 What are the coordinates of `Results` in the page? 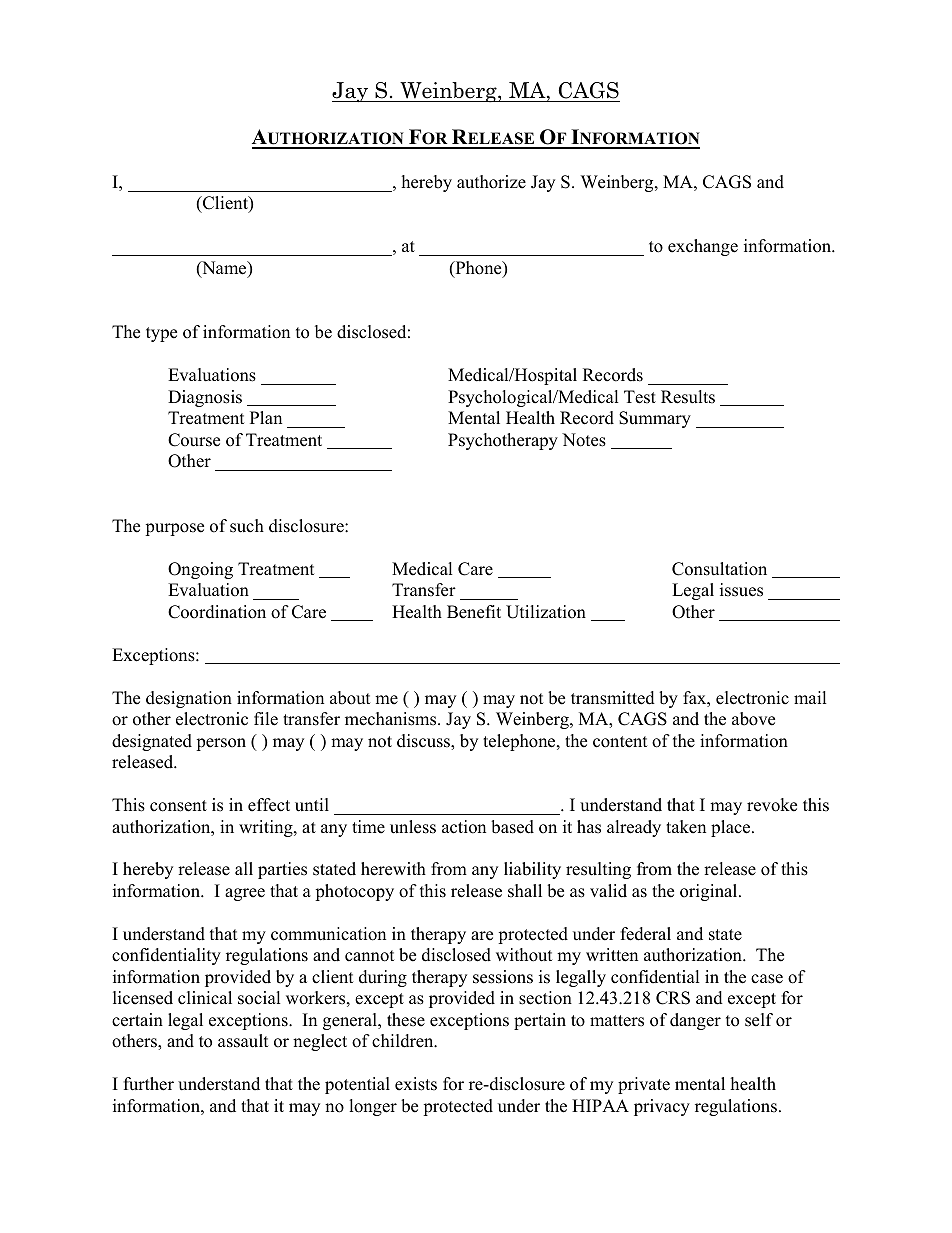 It's located at (688, 397).
